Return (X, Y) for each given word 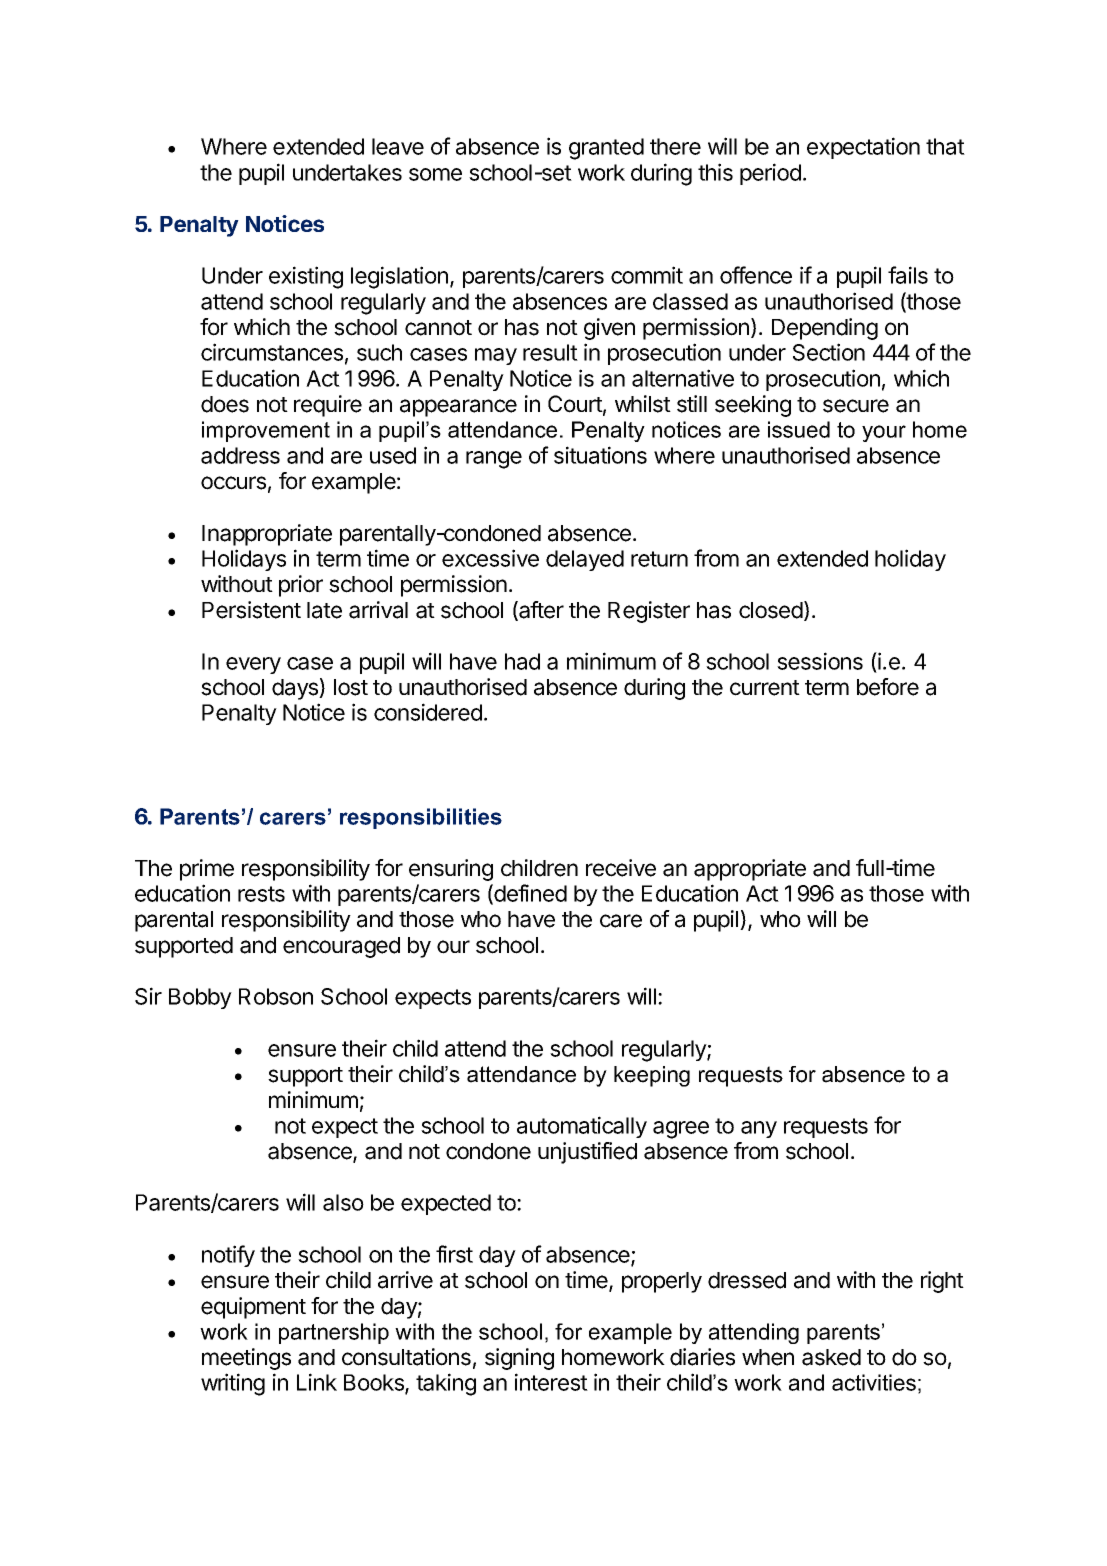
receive (621, 868)
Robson (276, 996)
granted (606, 149)
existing (306, 277)
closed (771, 610)
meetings (246, 1359)
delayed (585, 560)
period (770, 174)
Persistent (251, 610)
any (759, 1129)
